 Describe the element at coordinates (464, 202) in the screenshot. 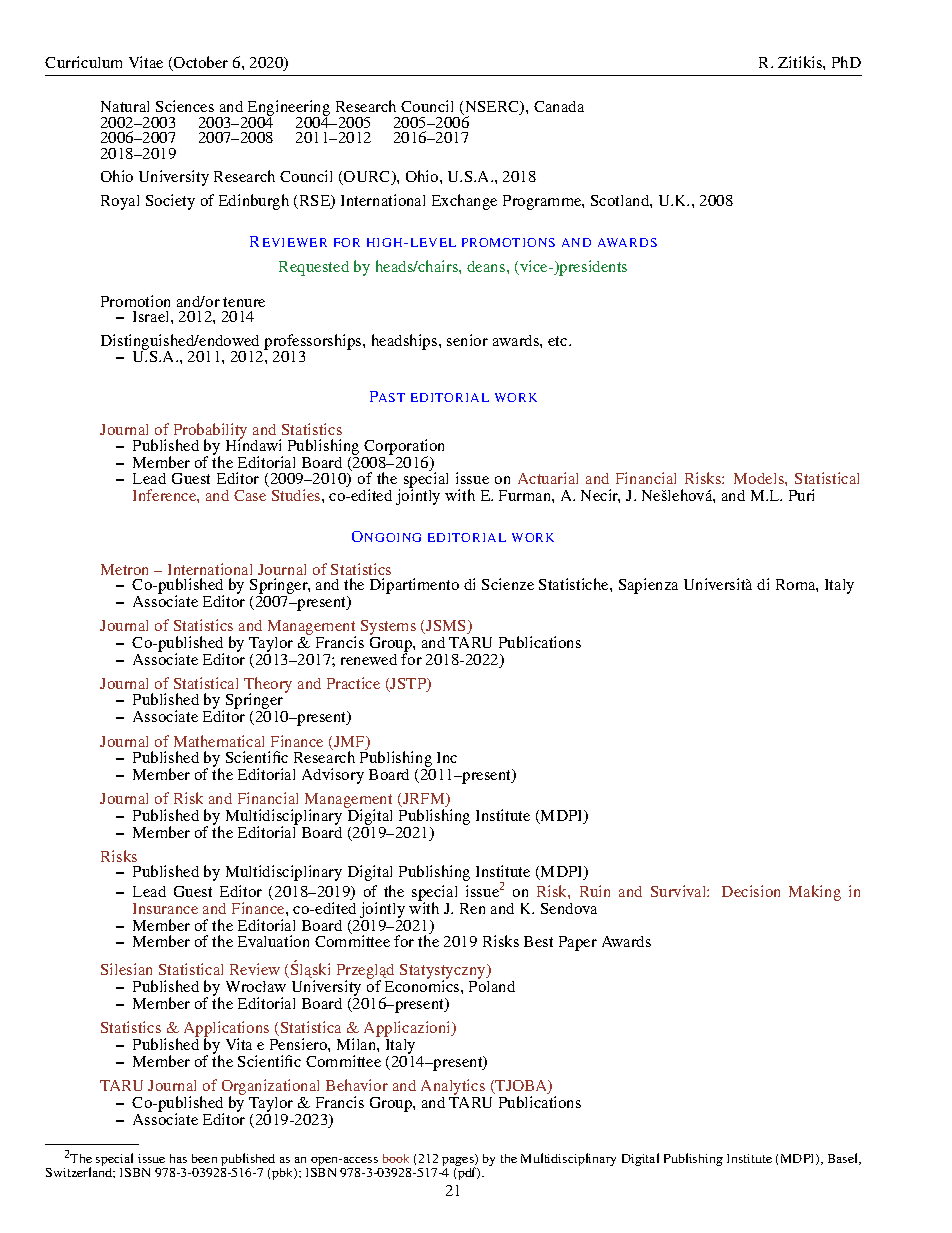

I see `Exchange` at that location.
